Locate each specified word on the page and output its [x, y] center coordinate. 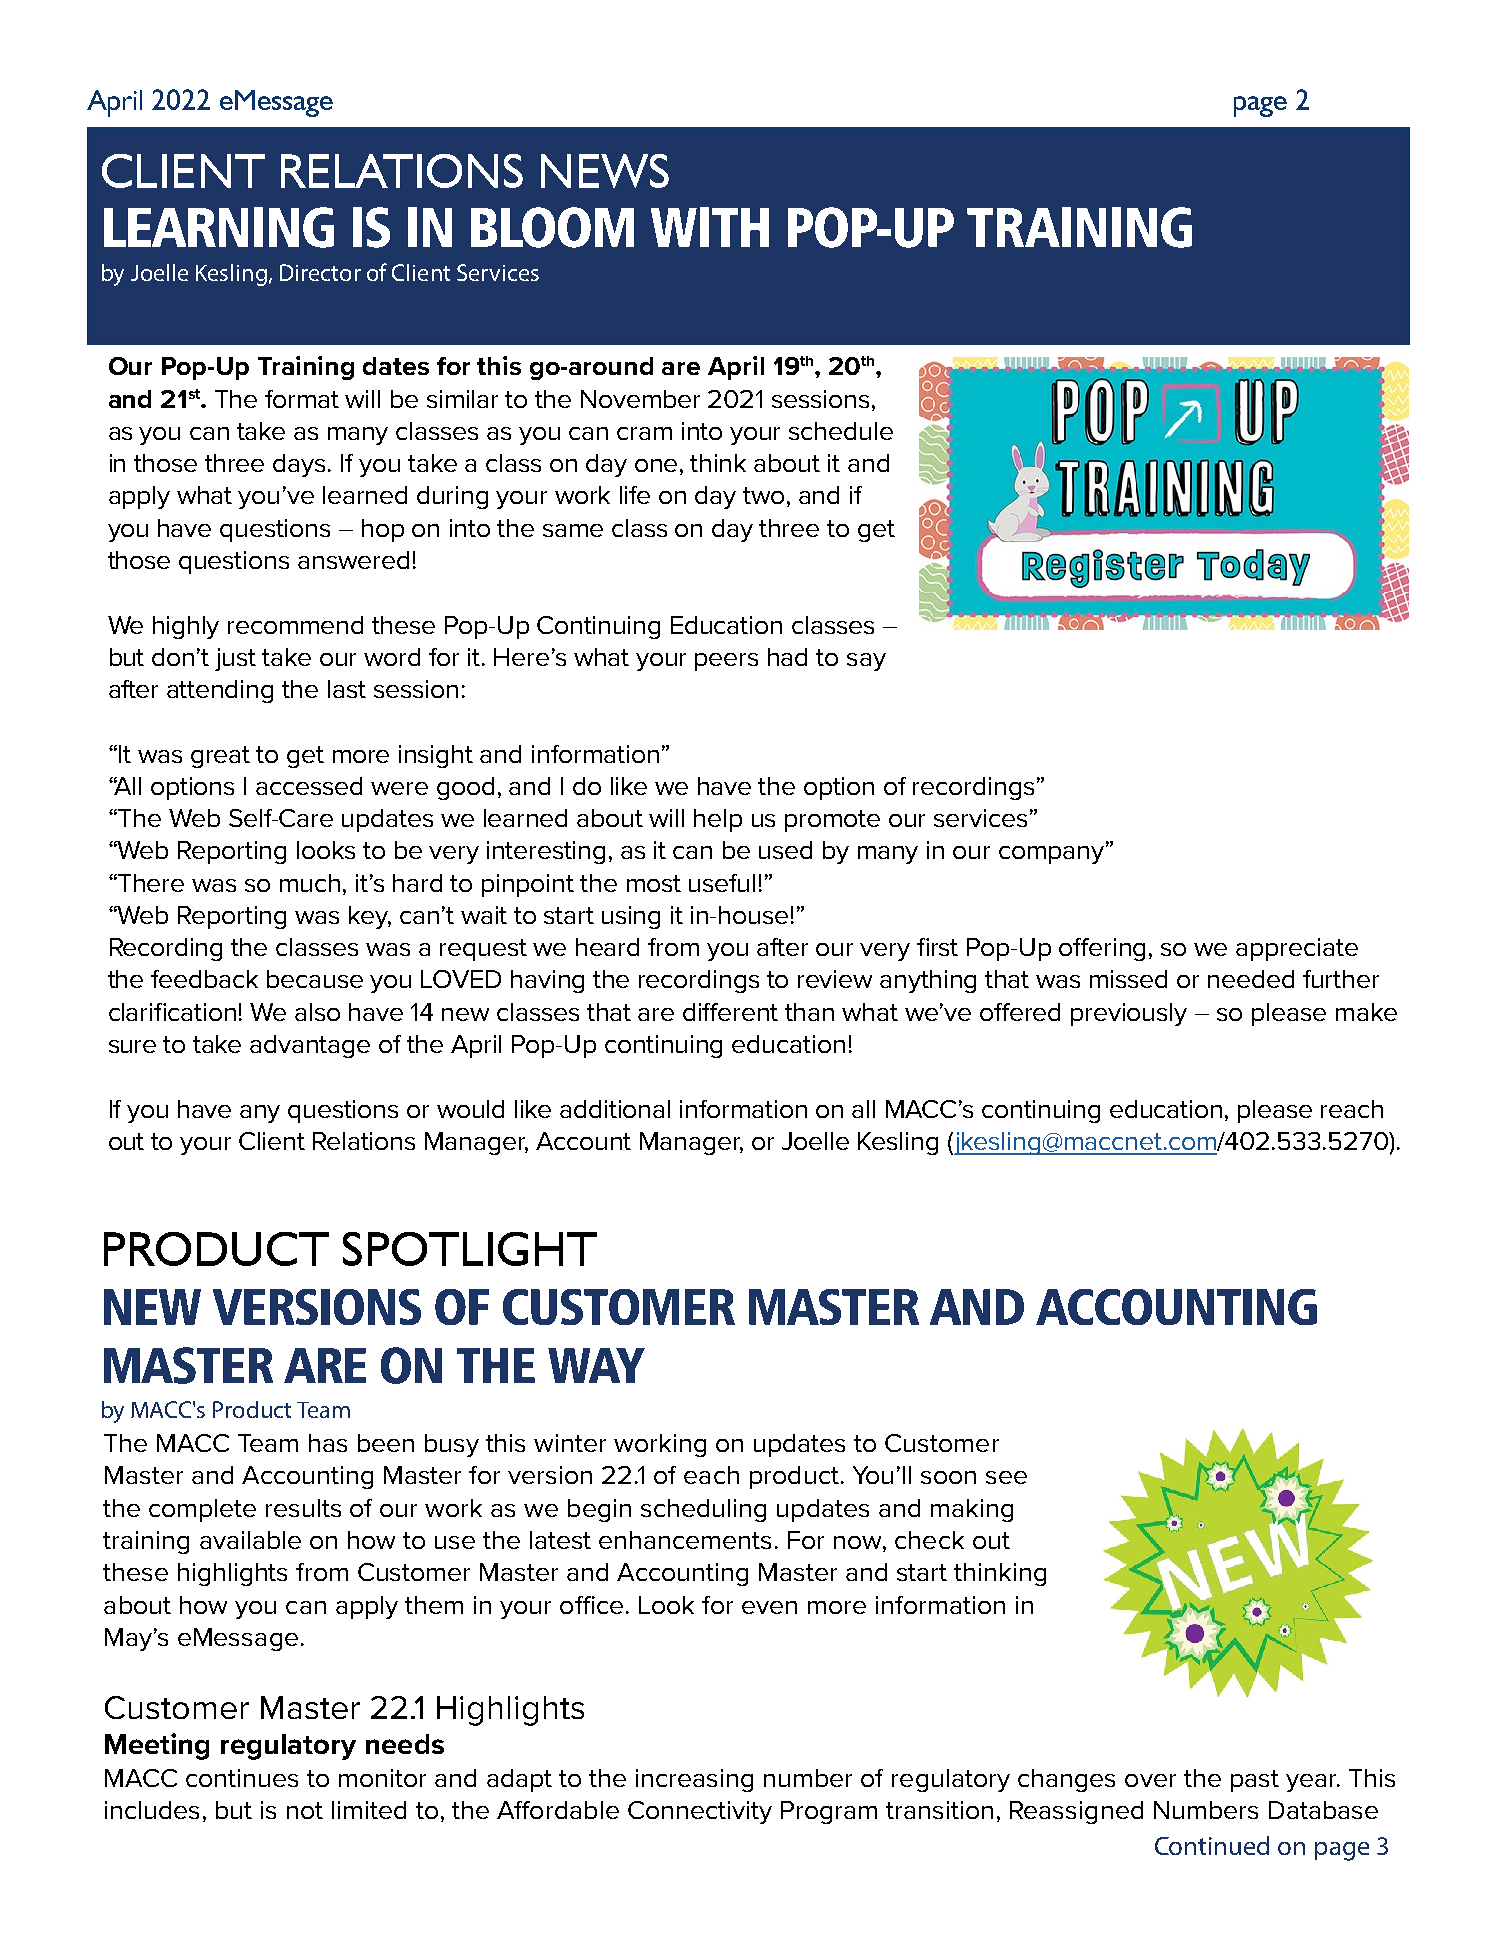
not [305, 1810]
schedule [841, 431]
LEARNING [219, 227]
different [730, 1012]
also [317, 1012]
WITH [710, 227]
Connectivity [700, 1812]
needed [1251, 979]
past [1255, 1781]
